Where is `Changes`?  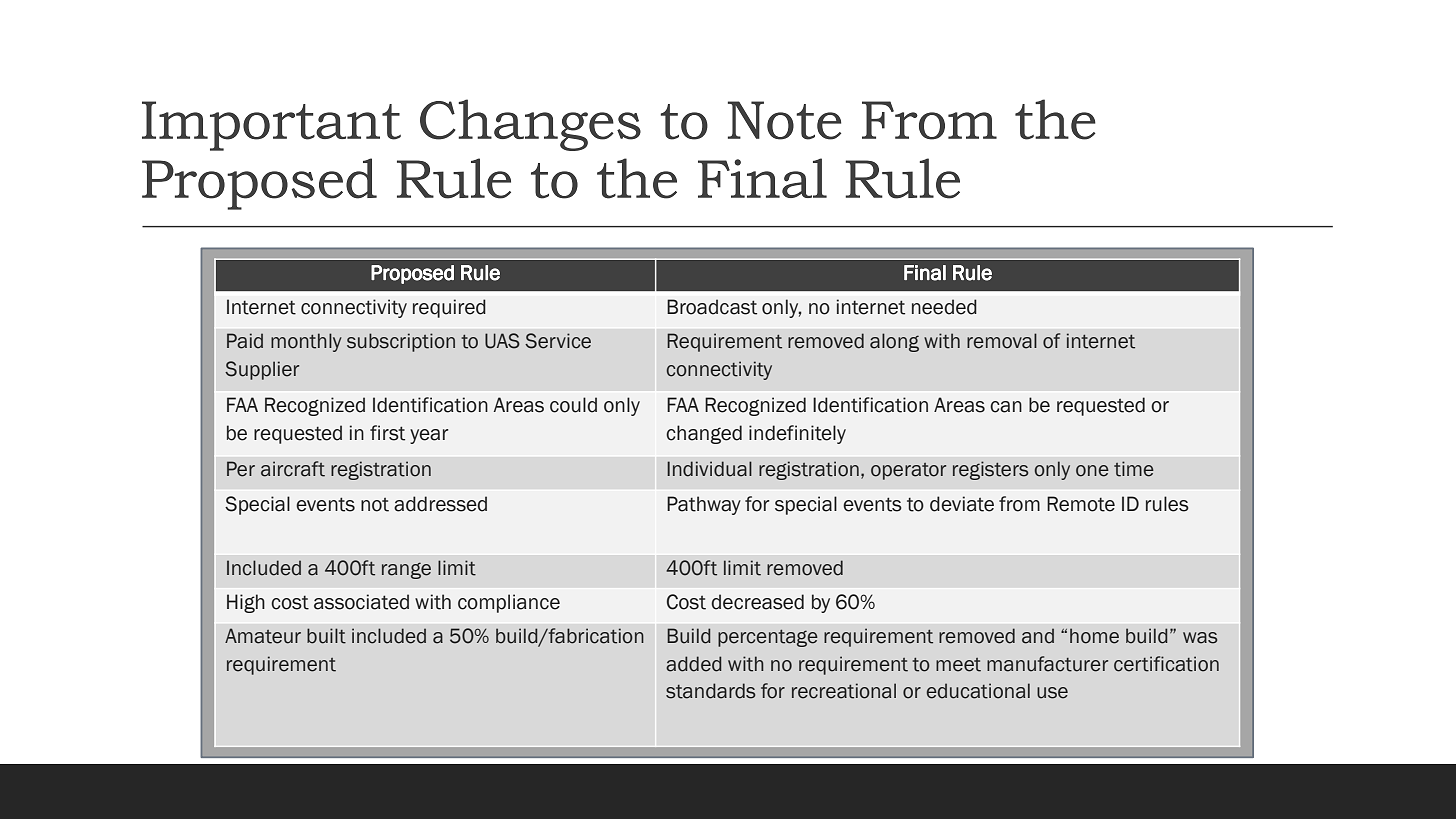 Changes is located at coordinates (530, 125).
